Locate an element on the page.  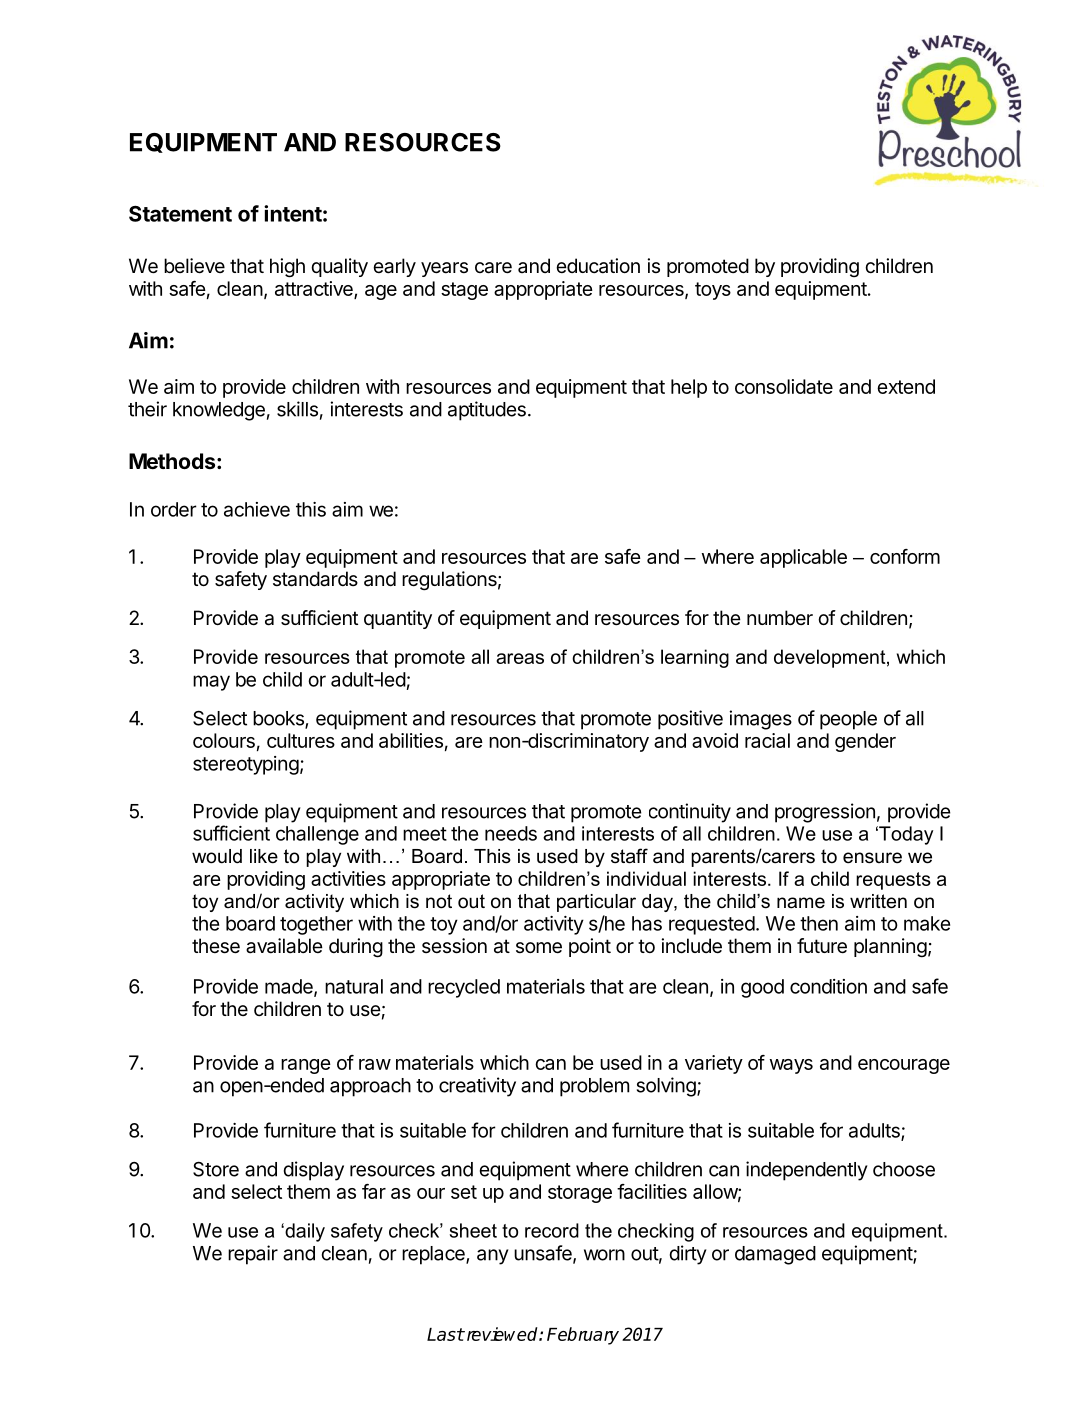
needs is located at coordinates (511, 833).
